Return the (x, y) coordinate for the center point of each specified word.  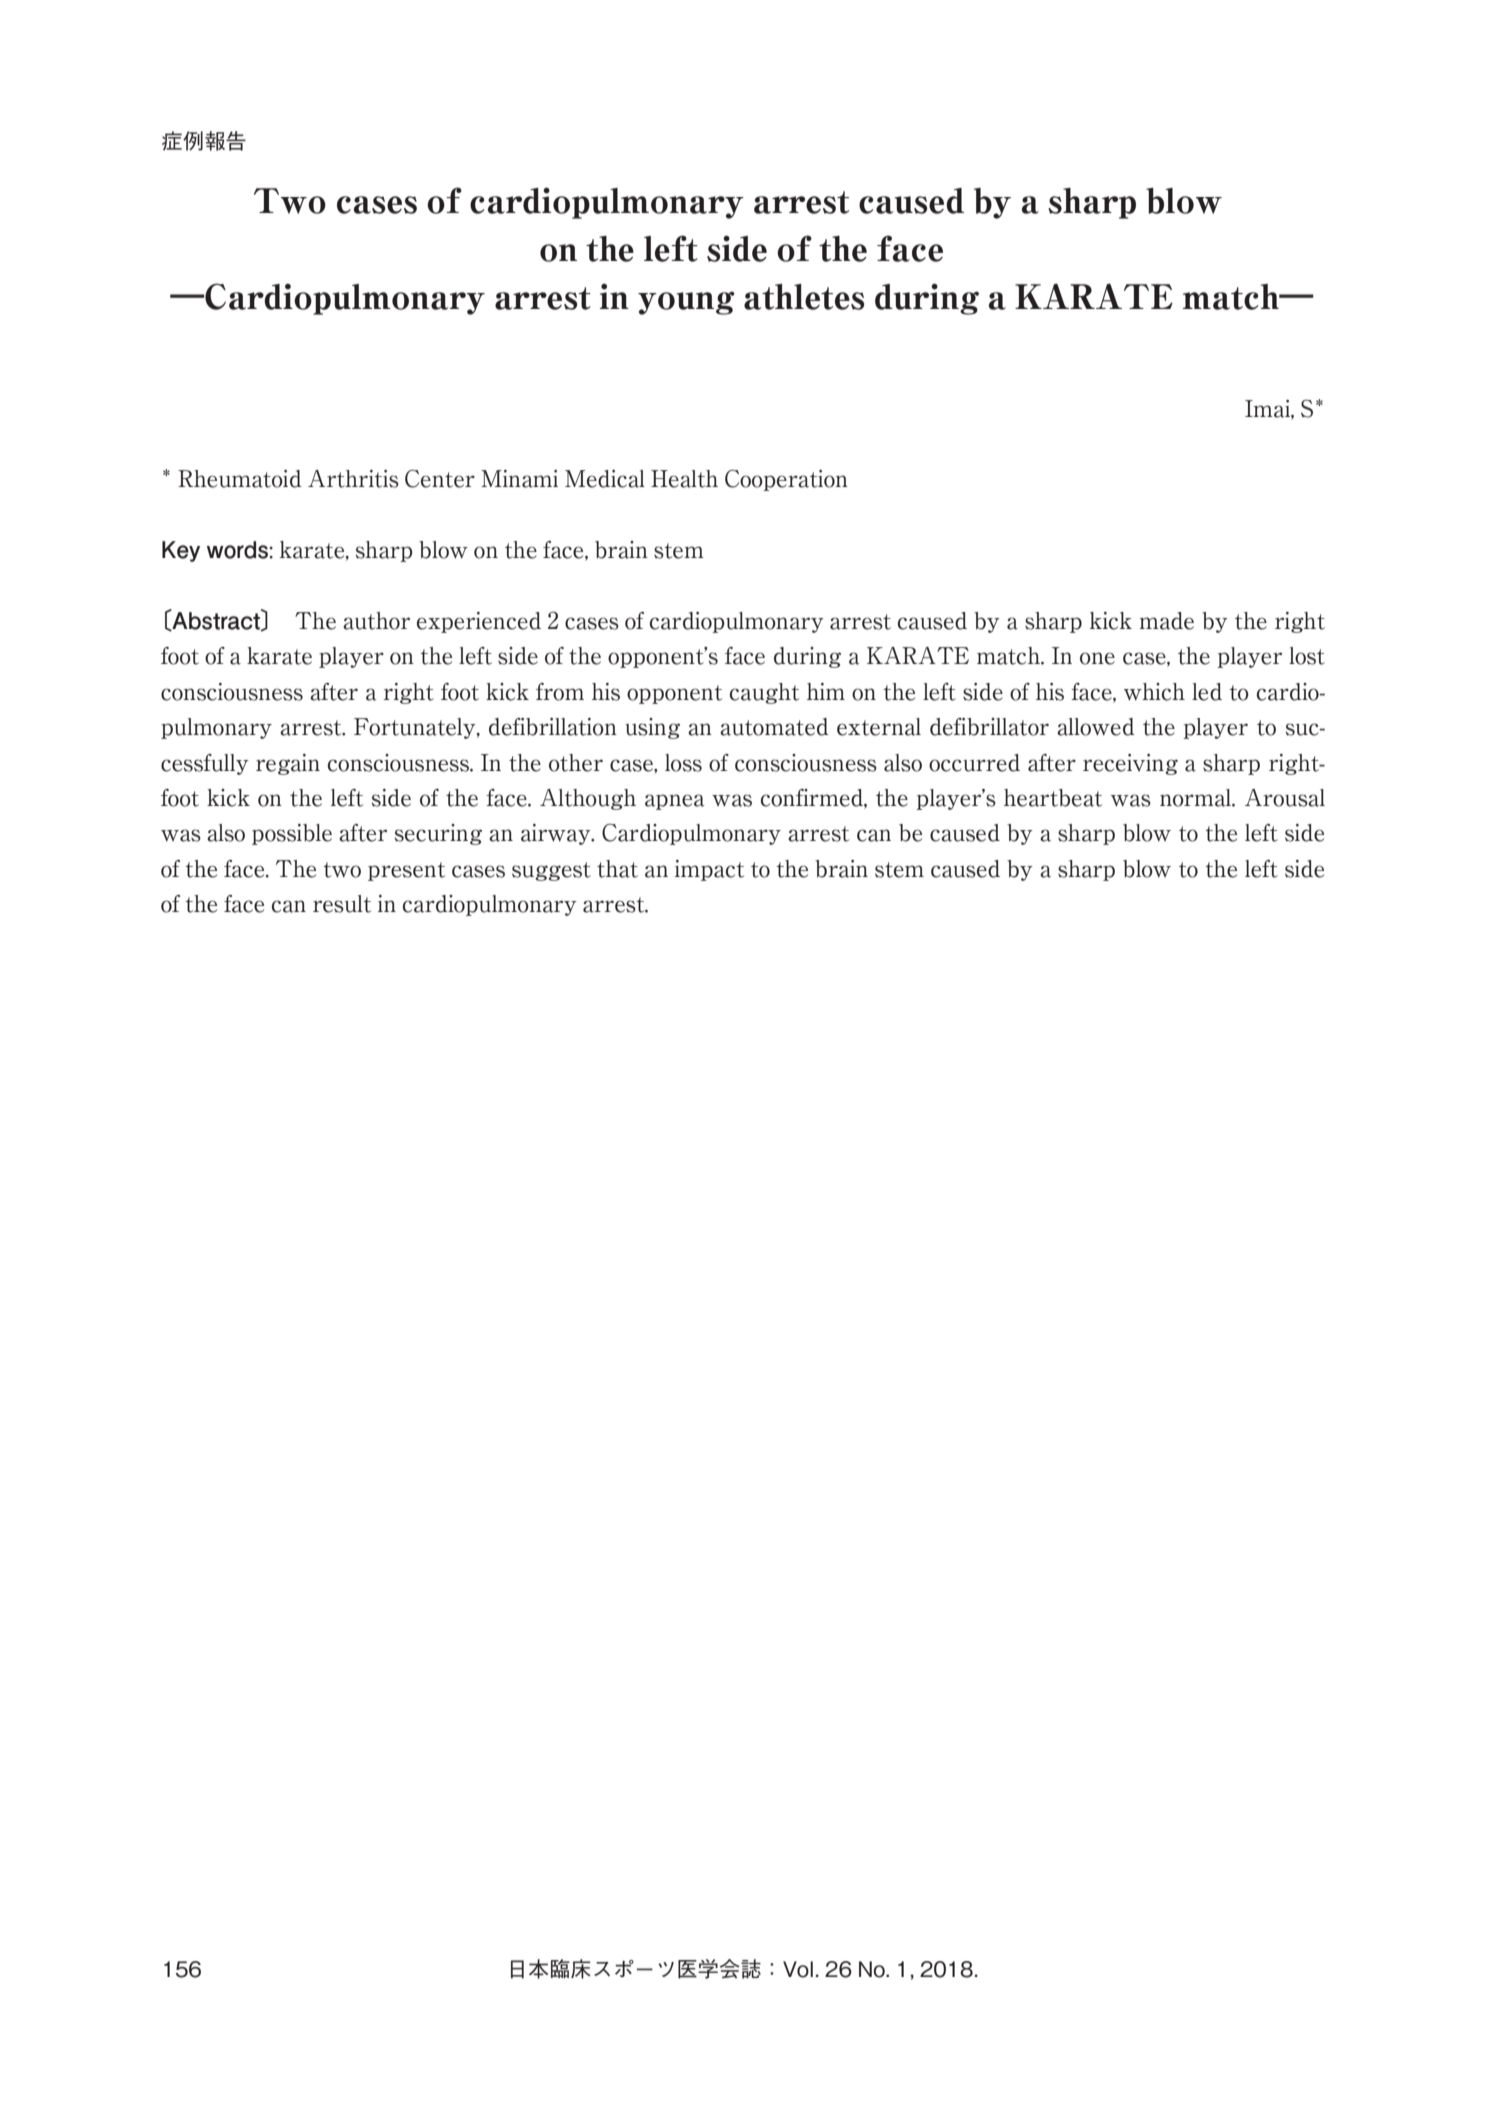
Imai (1268, 410)
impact (709, 870)
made (1166, 621)
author (376, 621)
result (342, 904)
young (686, 303)
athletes (804, 297)
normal (1196, 798)
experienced (479, 622)
